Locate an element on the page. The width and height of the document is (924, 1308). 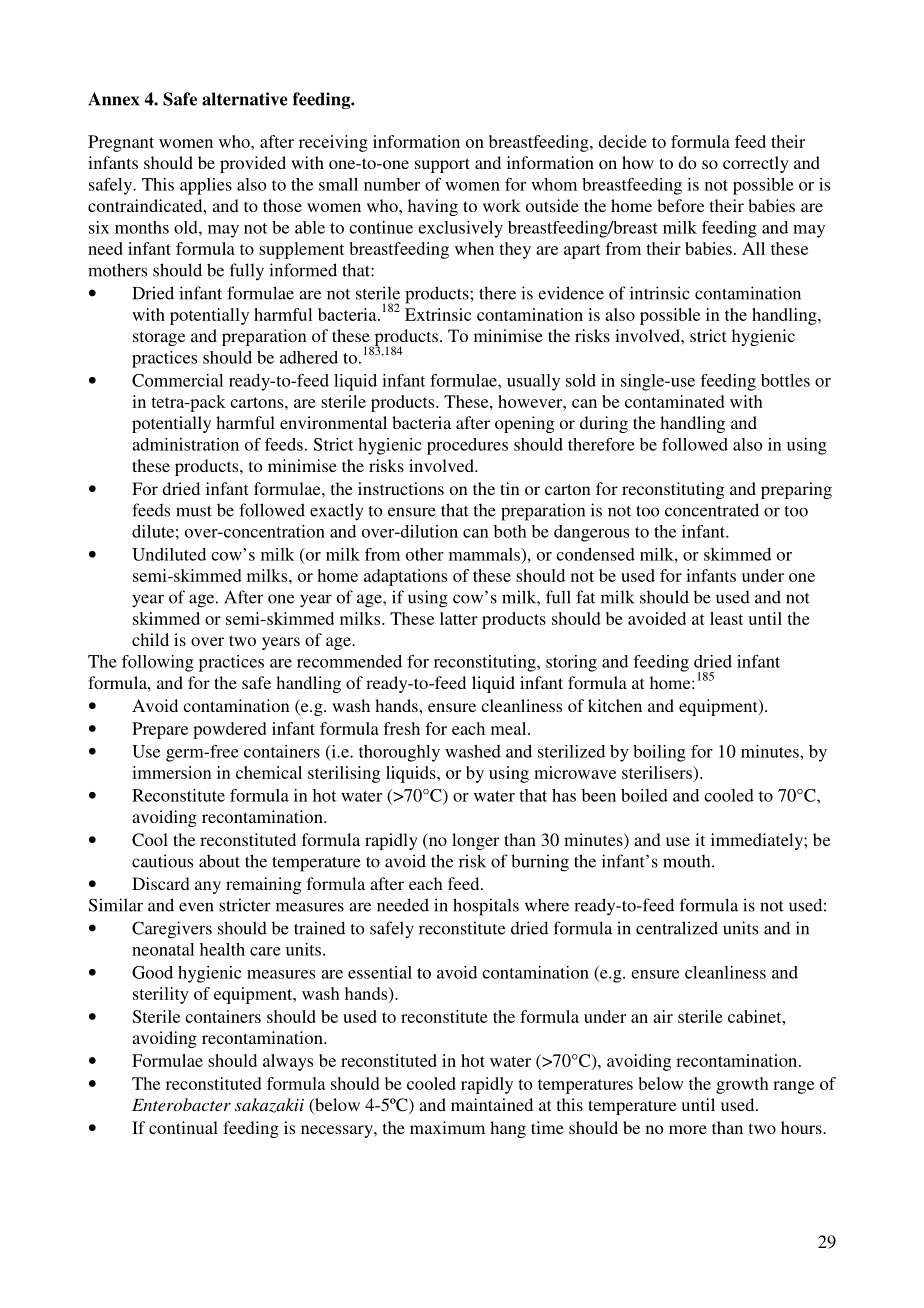
child is located at coordinates (150, 639).
